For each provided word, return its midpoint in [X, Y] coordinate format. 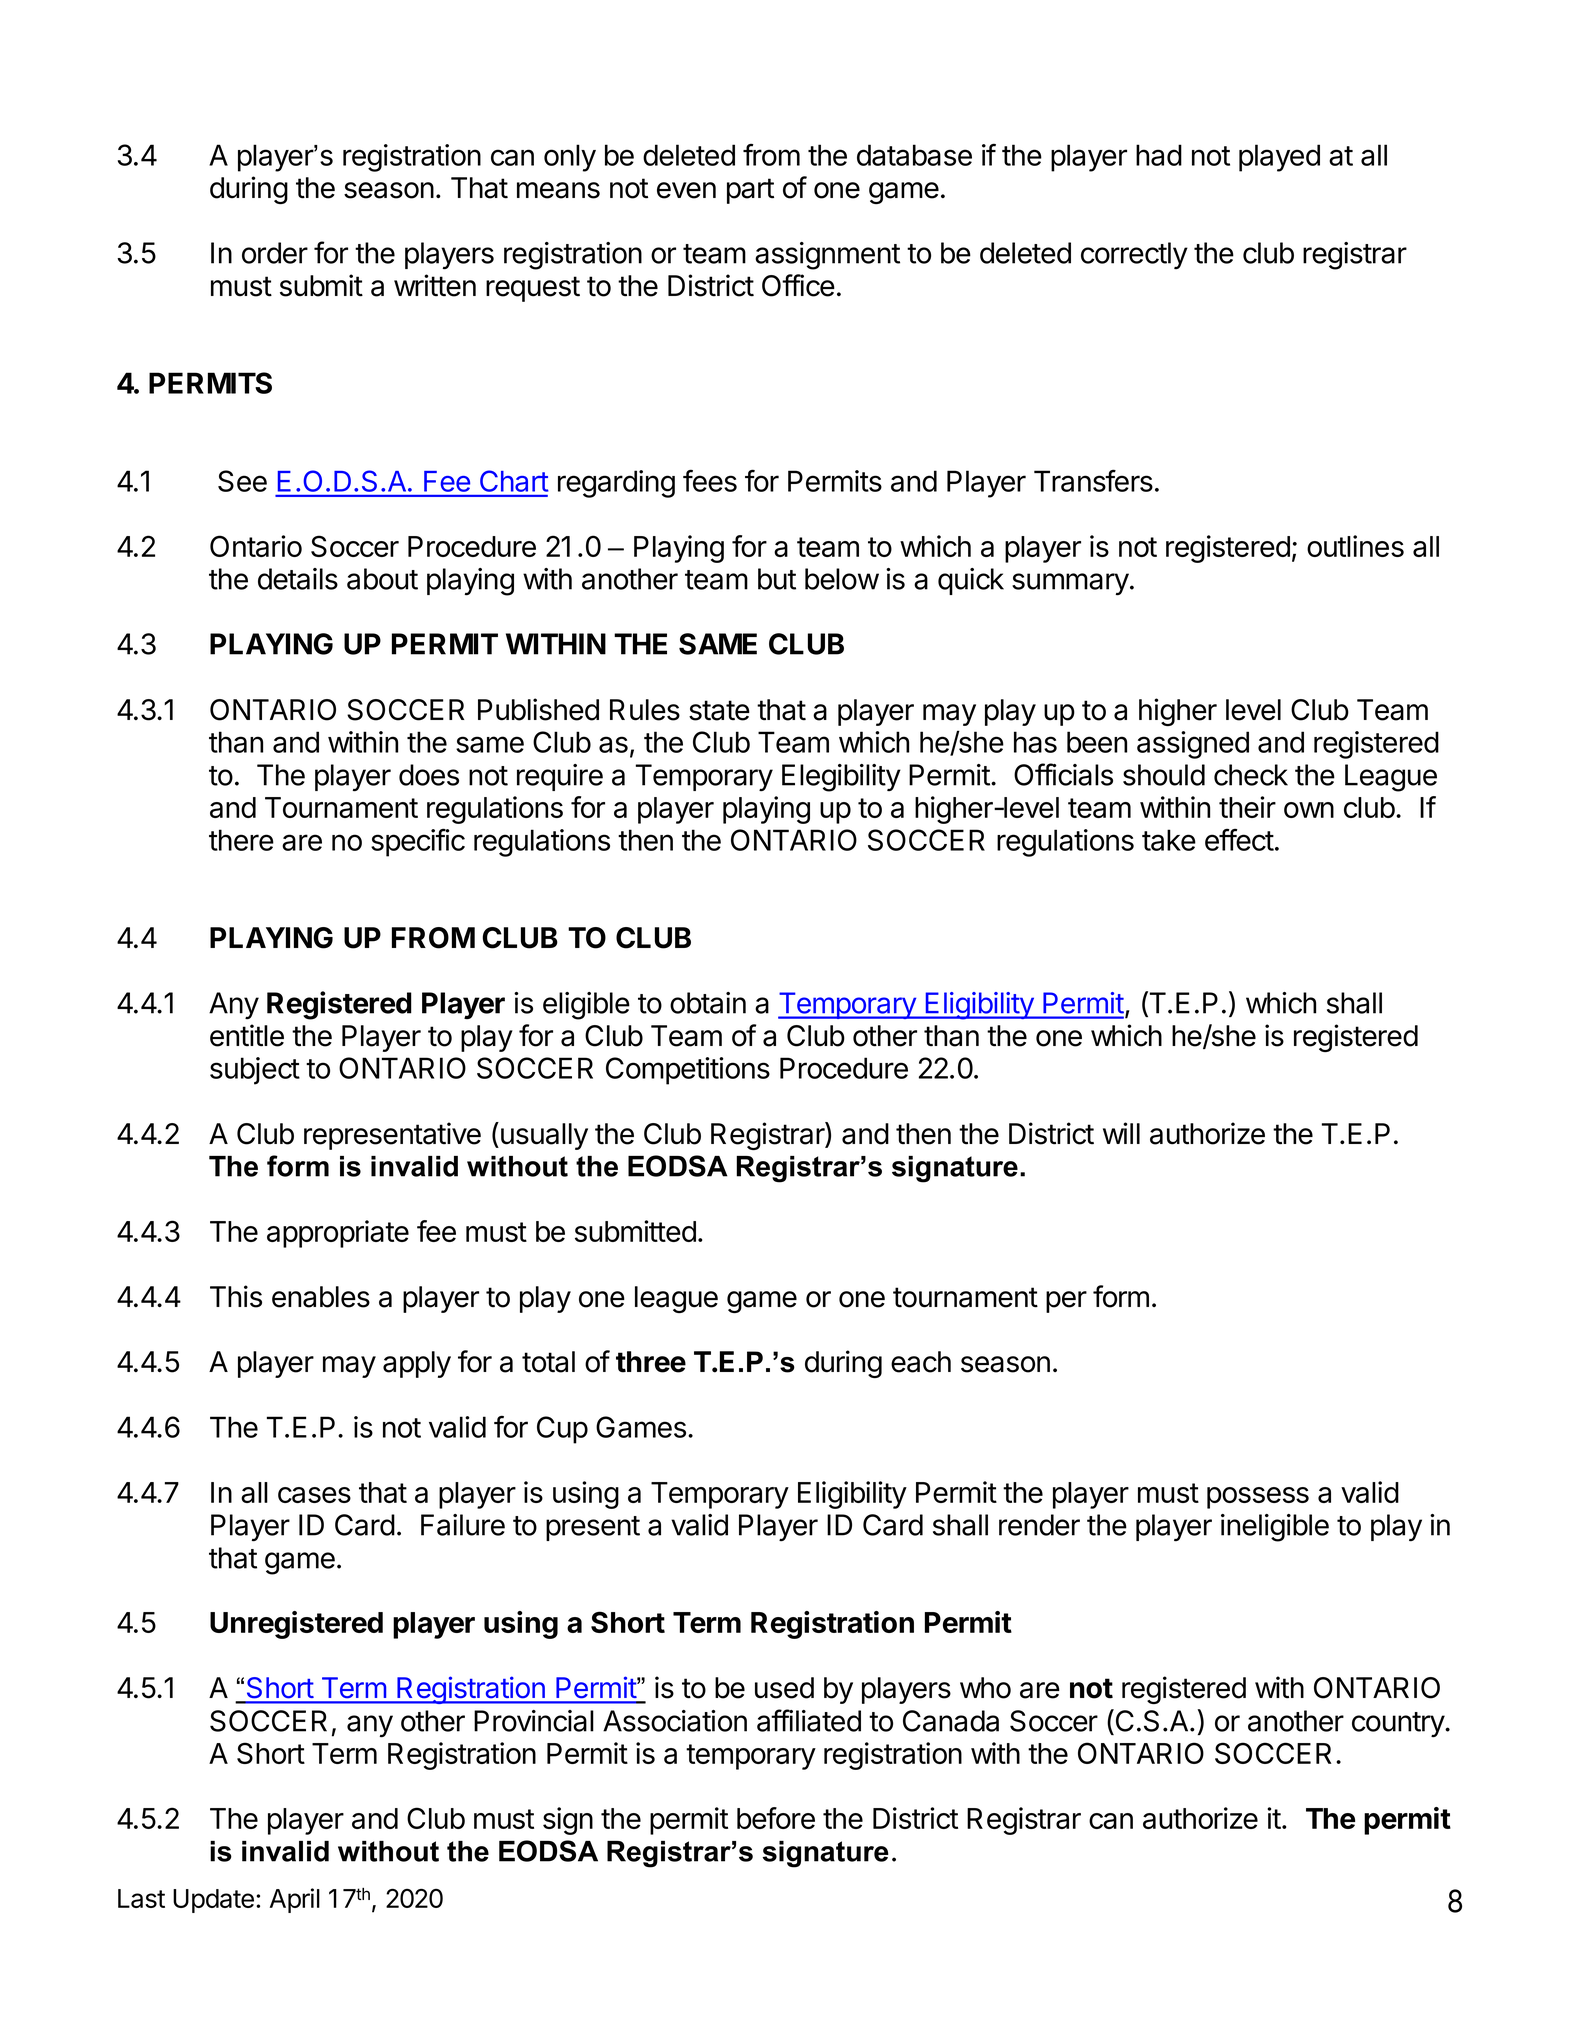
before [776, 1818]
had [1159, 155]
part [750, 191]
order [275, 253]
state [719, 710]
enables [321, 1297]
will [1121, 1133]
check [1251, 775]
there [241, 840]
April [295, 1900]
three [651, 1362]
